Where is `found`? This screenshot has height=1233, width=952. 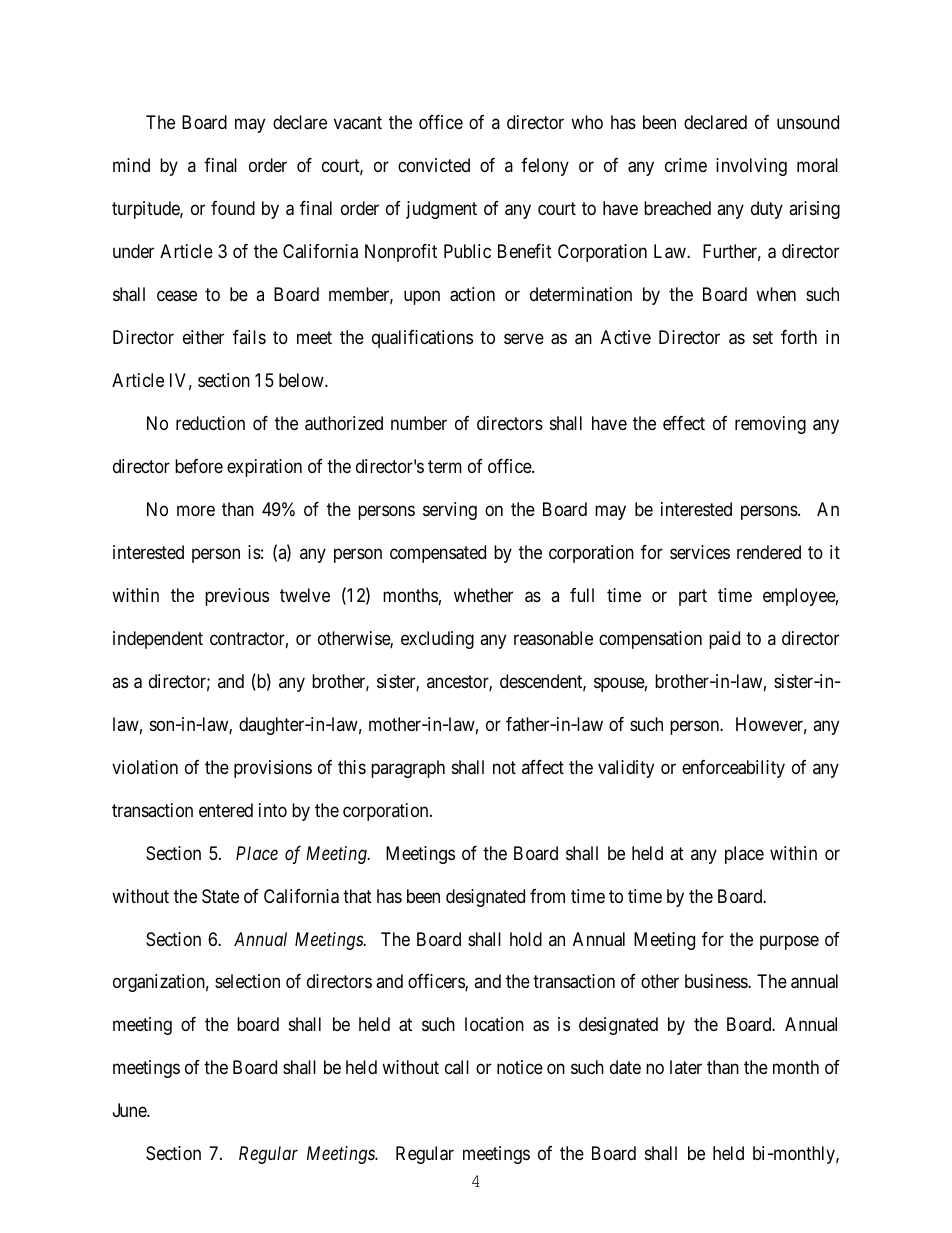
found is located at coordinates (233, 208).
